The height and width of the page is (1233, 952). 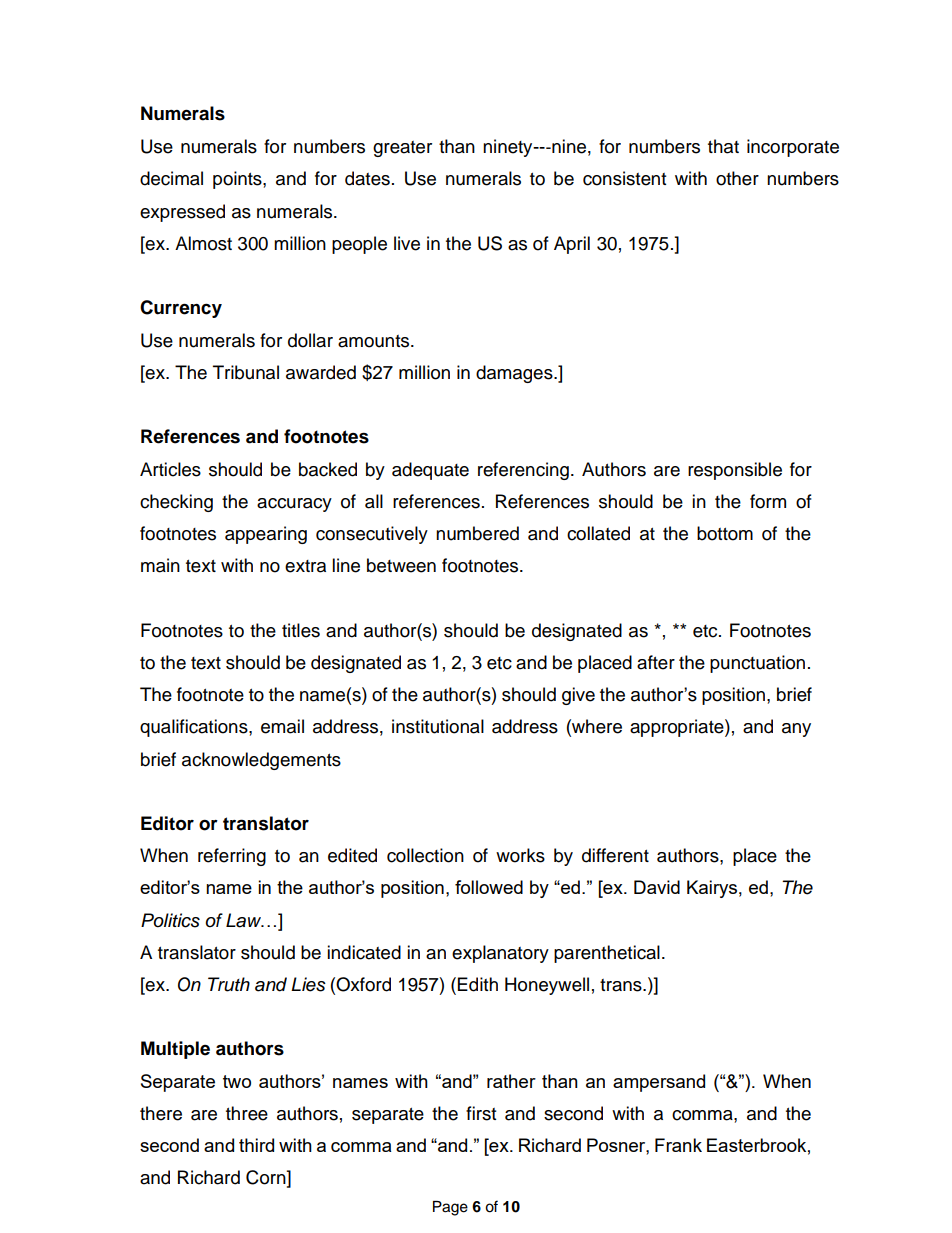 What do you see at coordinates (737, 178) in the page?
I see `other` at bounding box center [737, 178].
